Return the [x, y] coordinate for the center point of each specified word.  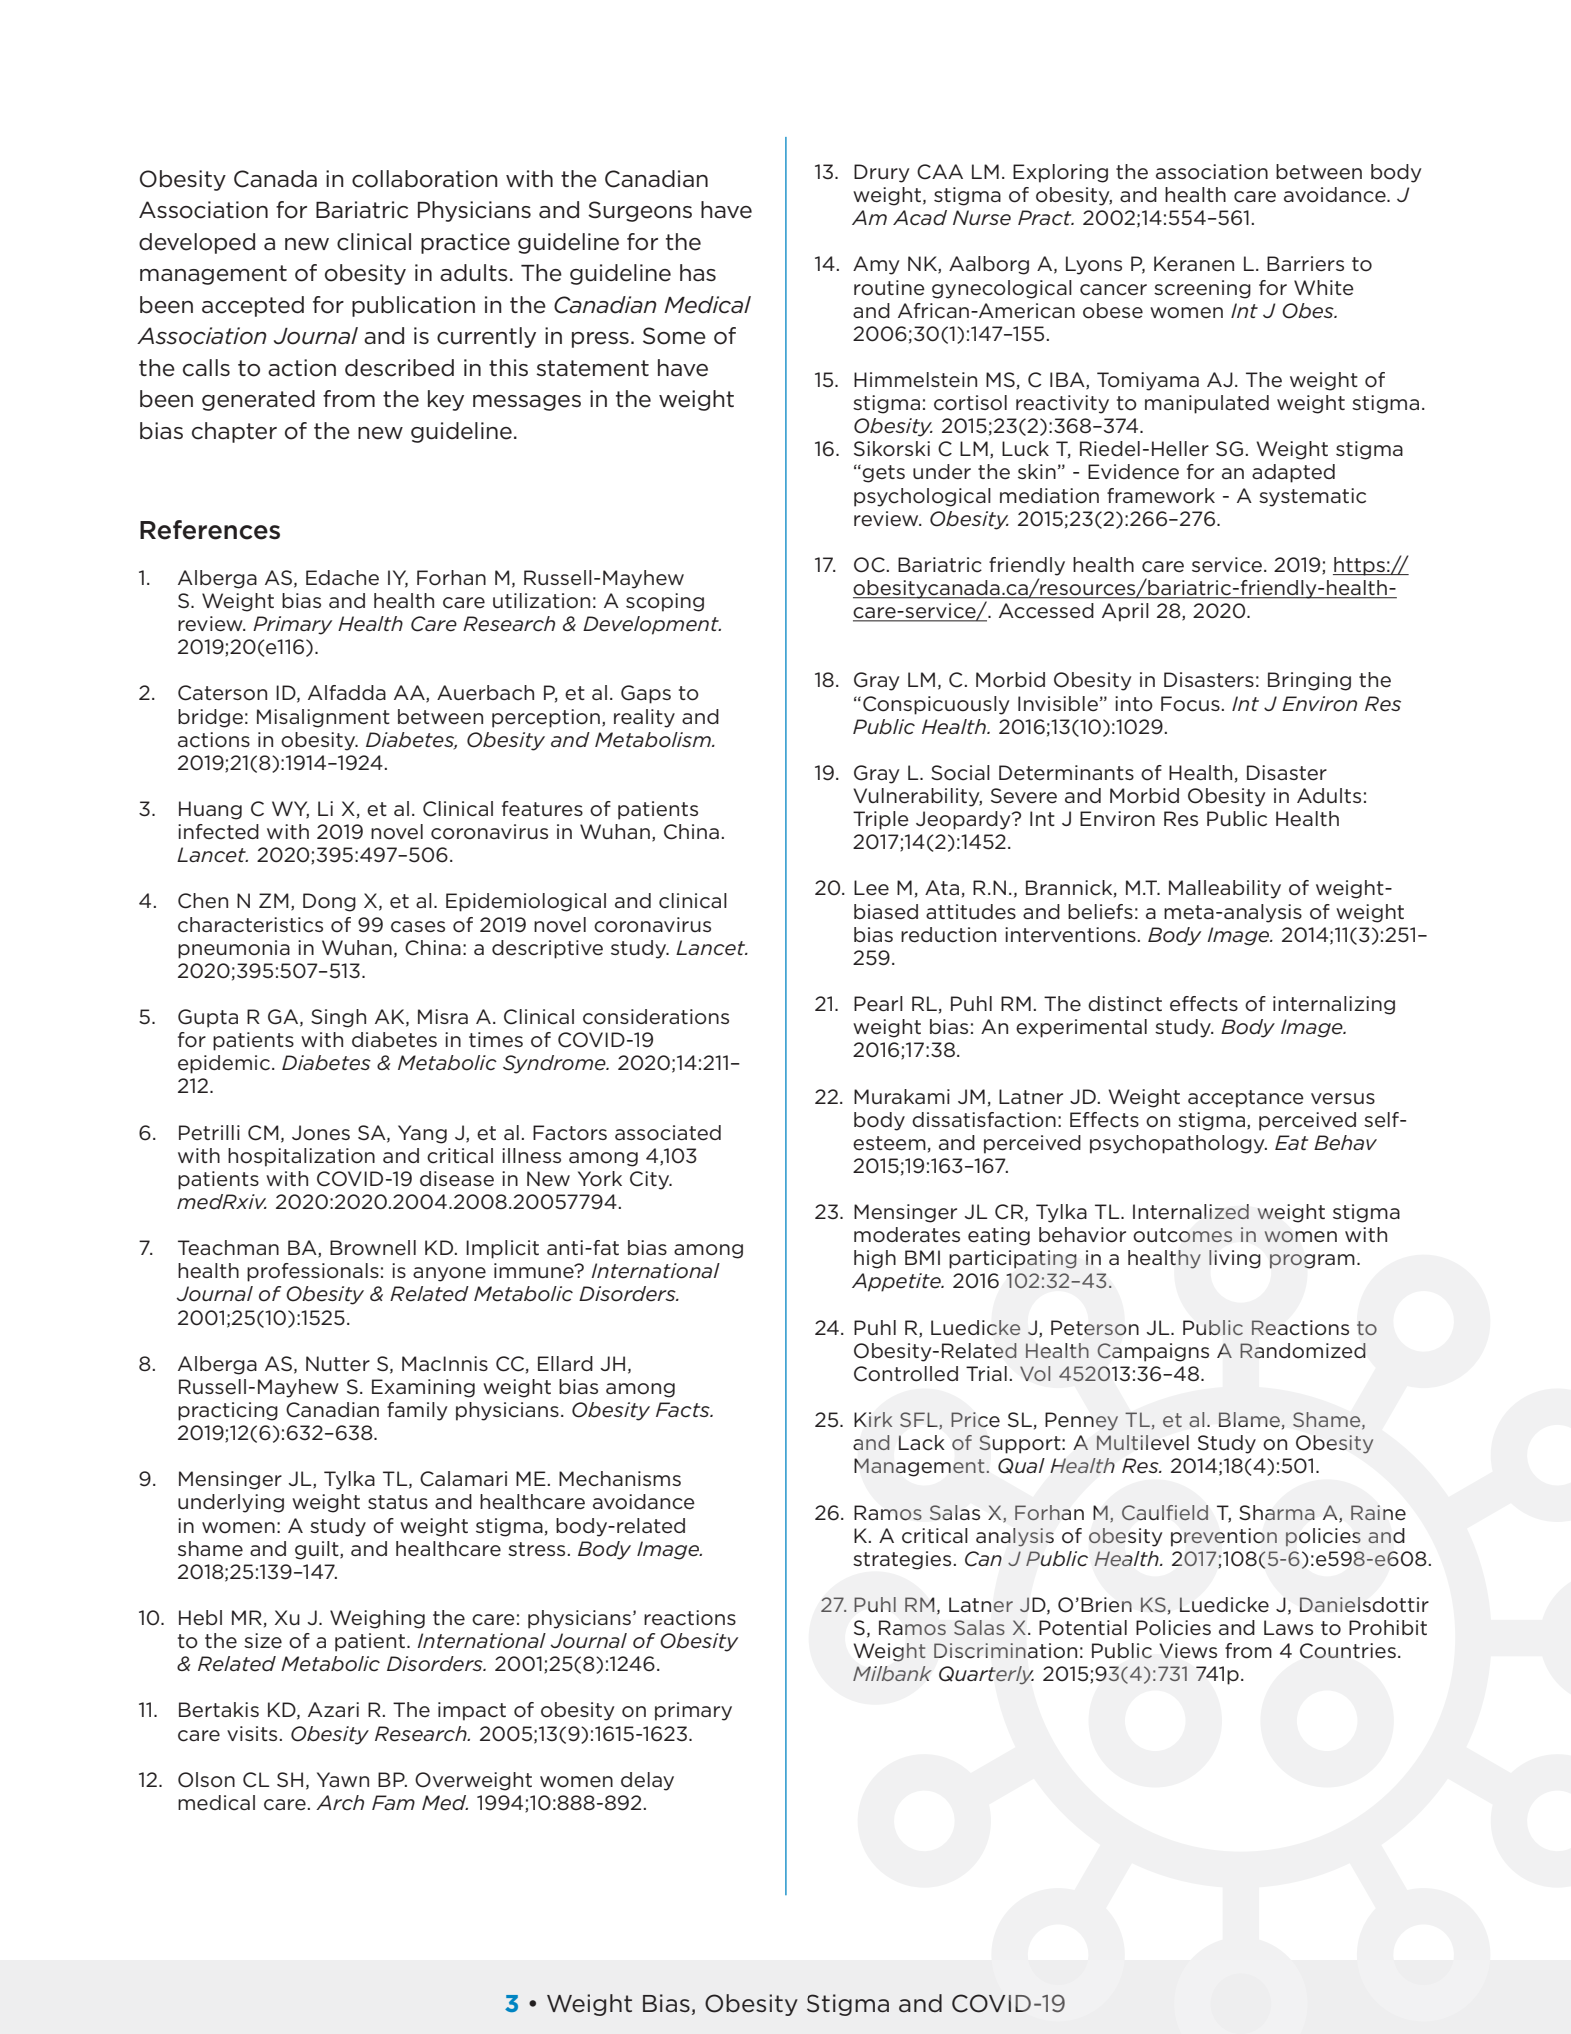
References [210, 530]
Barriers [1305, 264]
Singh [338, 1018]
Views [1188, 1651]
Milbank [892, 1673]
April [1125, 612]
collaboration [425, 179]
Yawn [343, 1779]
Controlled [906, 1374]
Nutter [338, 1363]
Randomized [1303, 1351]
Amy [876, 265]
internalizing [1334, 1005]
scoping [665, 602]
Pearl [878, 1003]
